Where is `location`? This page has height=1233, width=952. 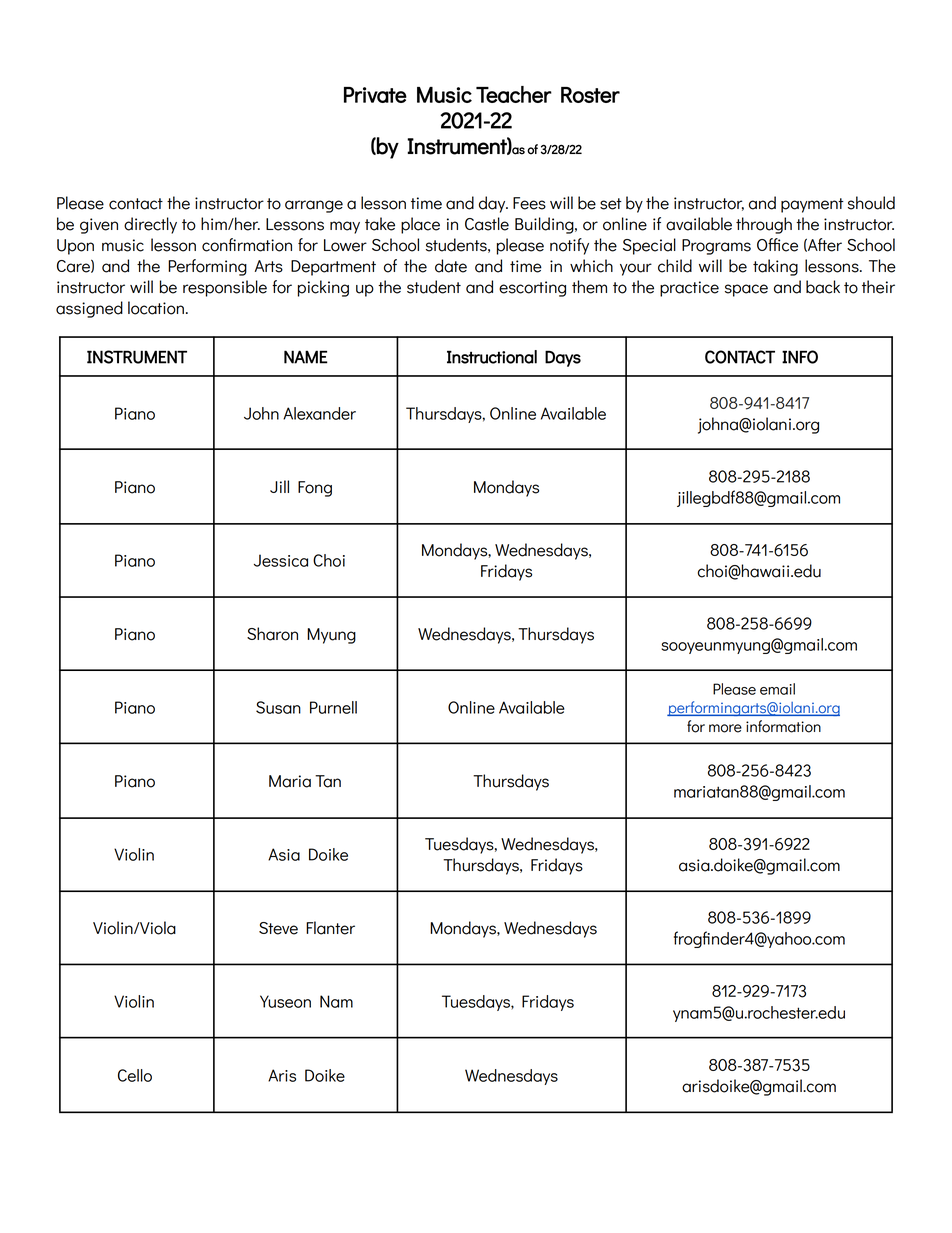
location is located at coordinates (156, 308).
